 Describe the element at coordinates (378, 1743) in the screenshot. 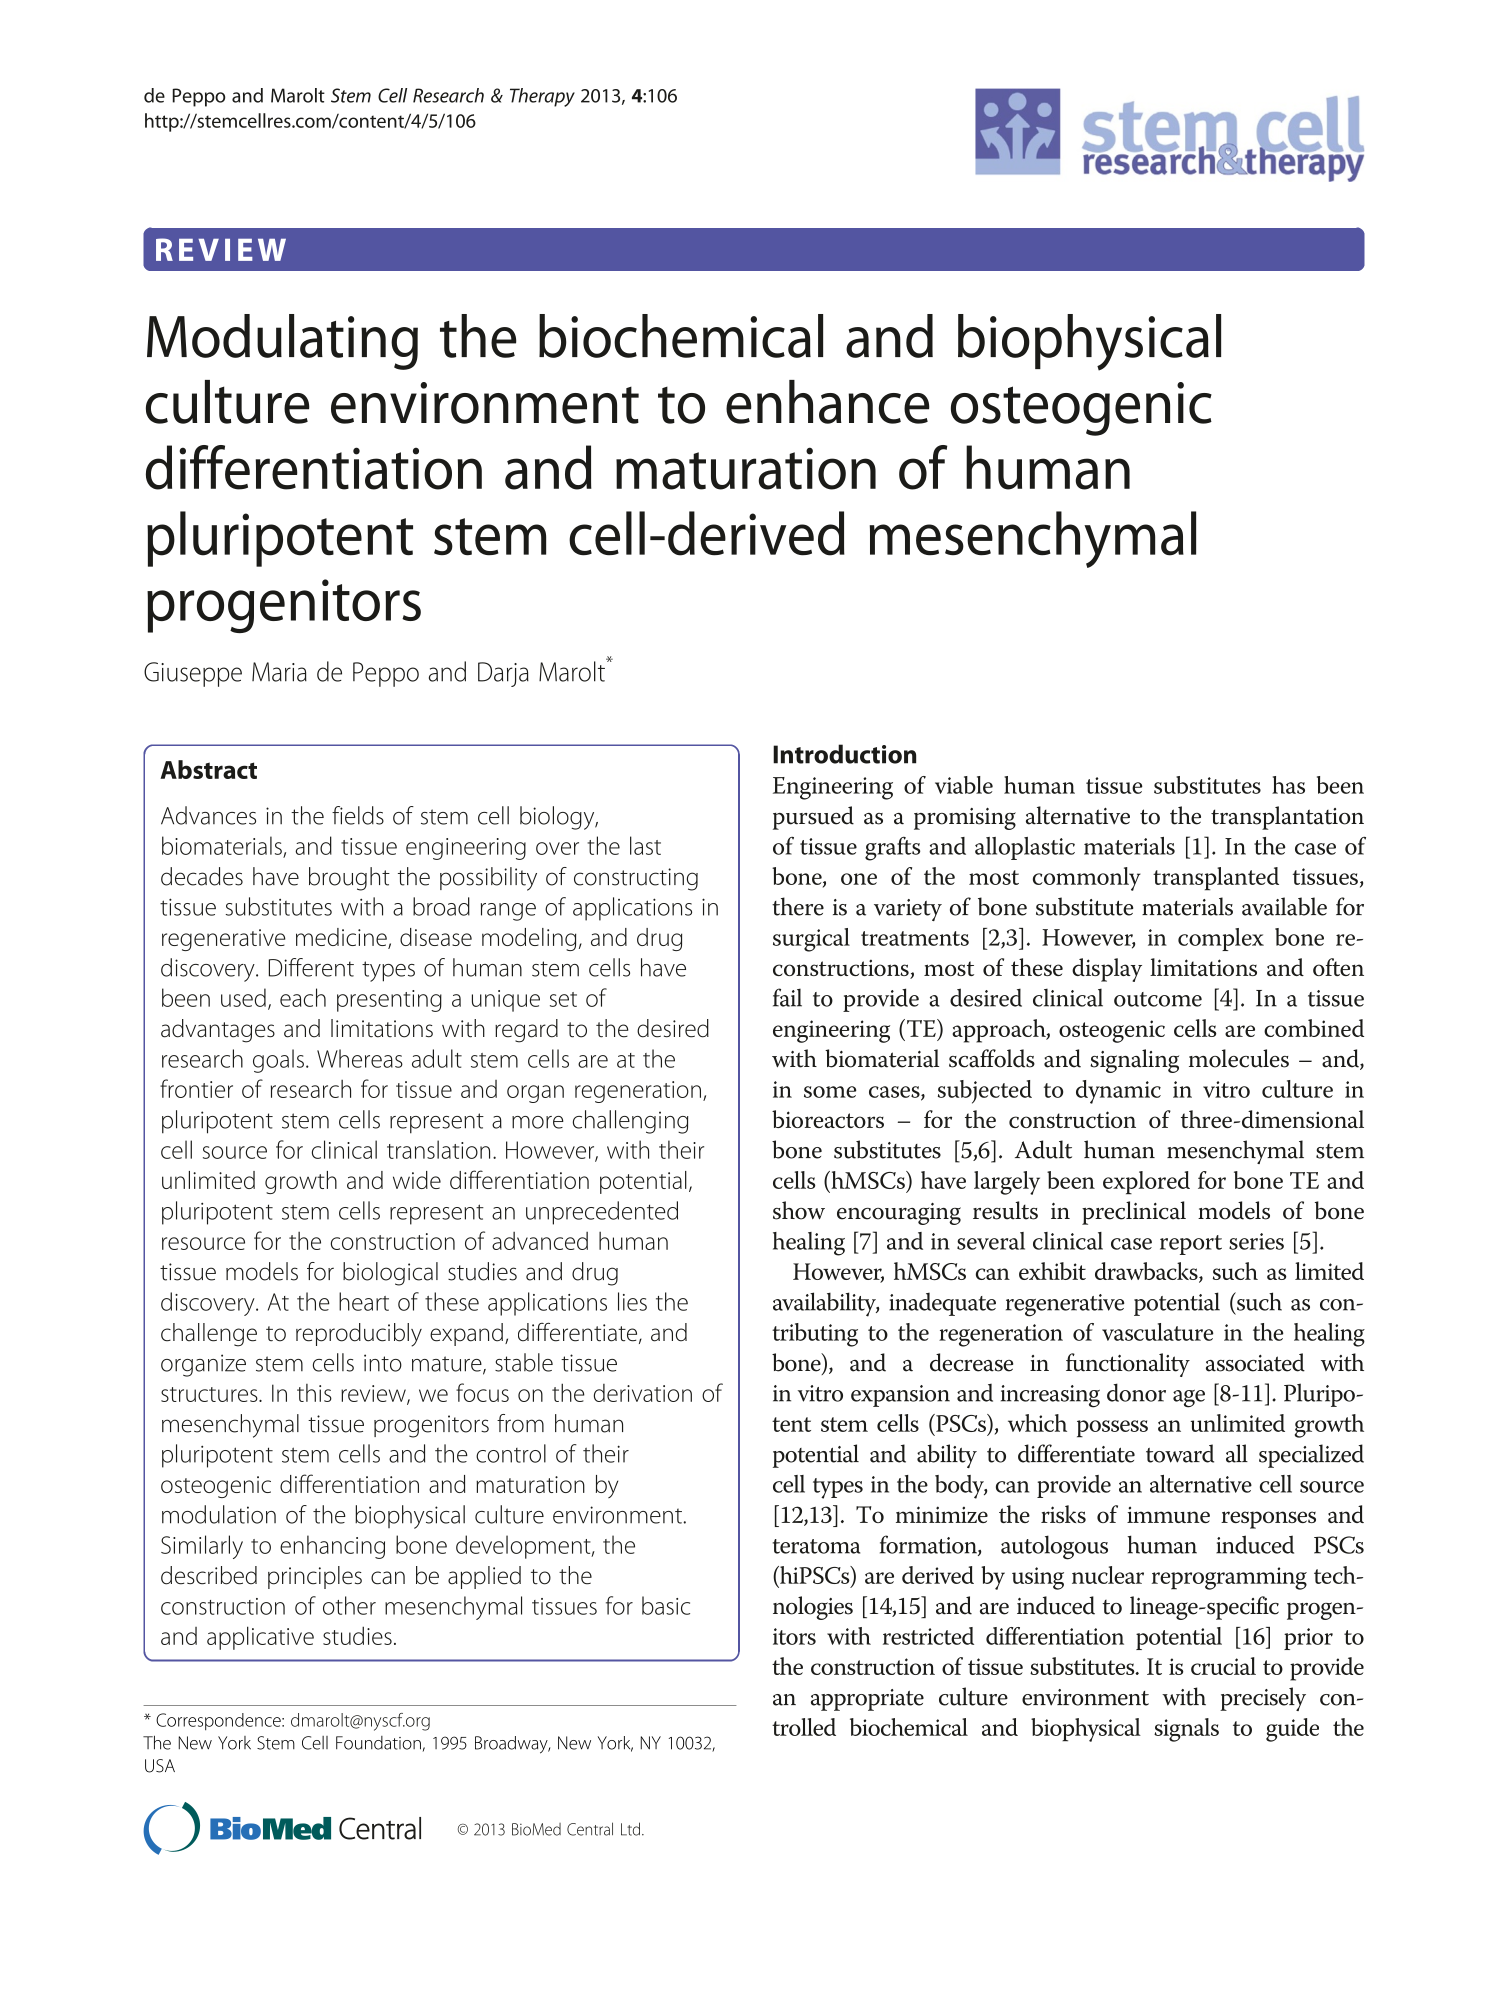

I see `Foundation` at that location.
